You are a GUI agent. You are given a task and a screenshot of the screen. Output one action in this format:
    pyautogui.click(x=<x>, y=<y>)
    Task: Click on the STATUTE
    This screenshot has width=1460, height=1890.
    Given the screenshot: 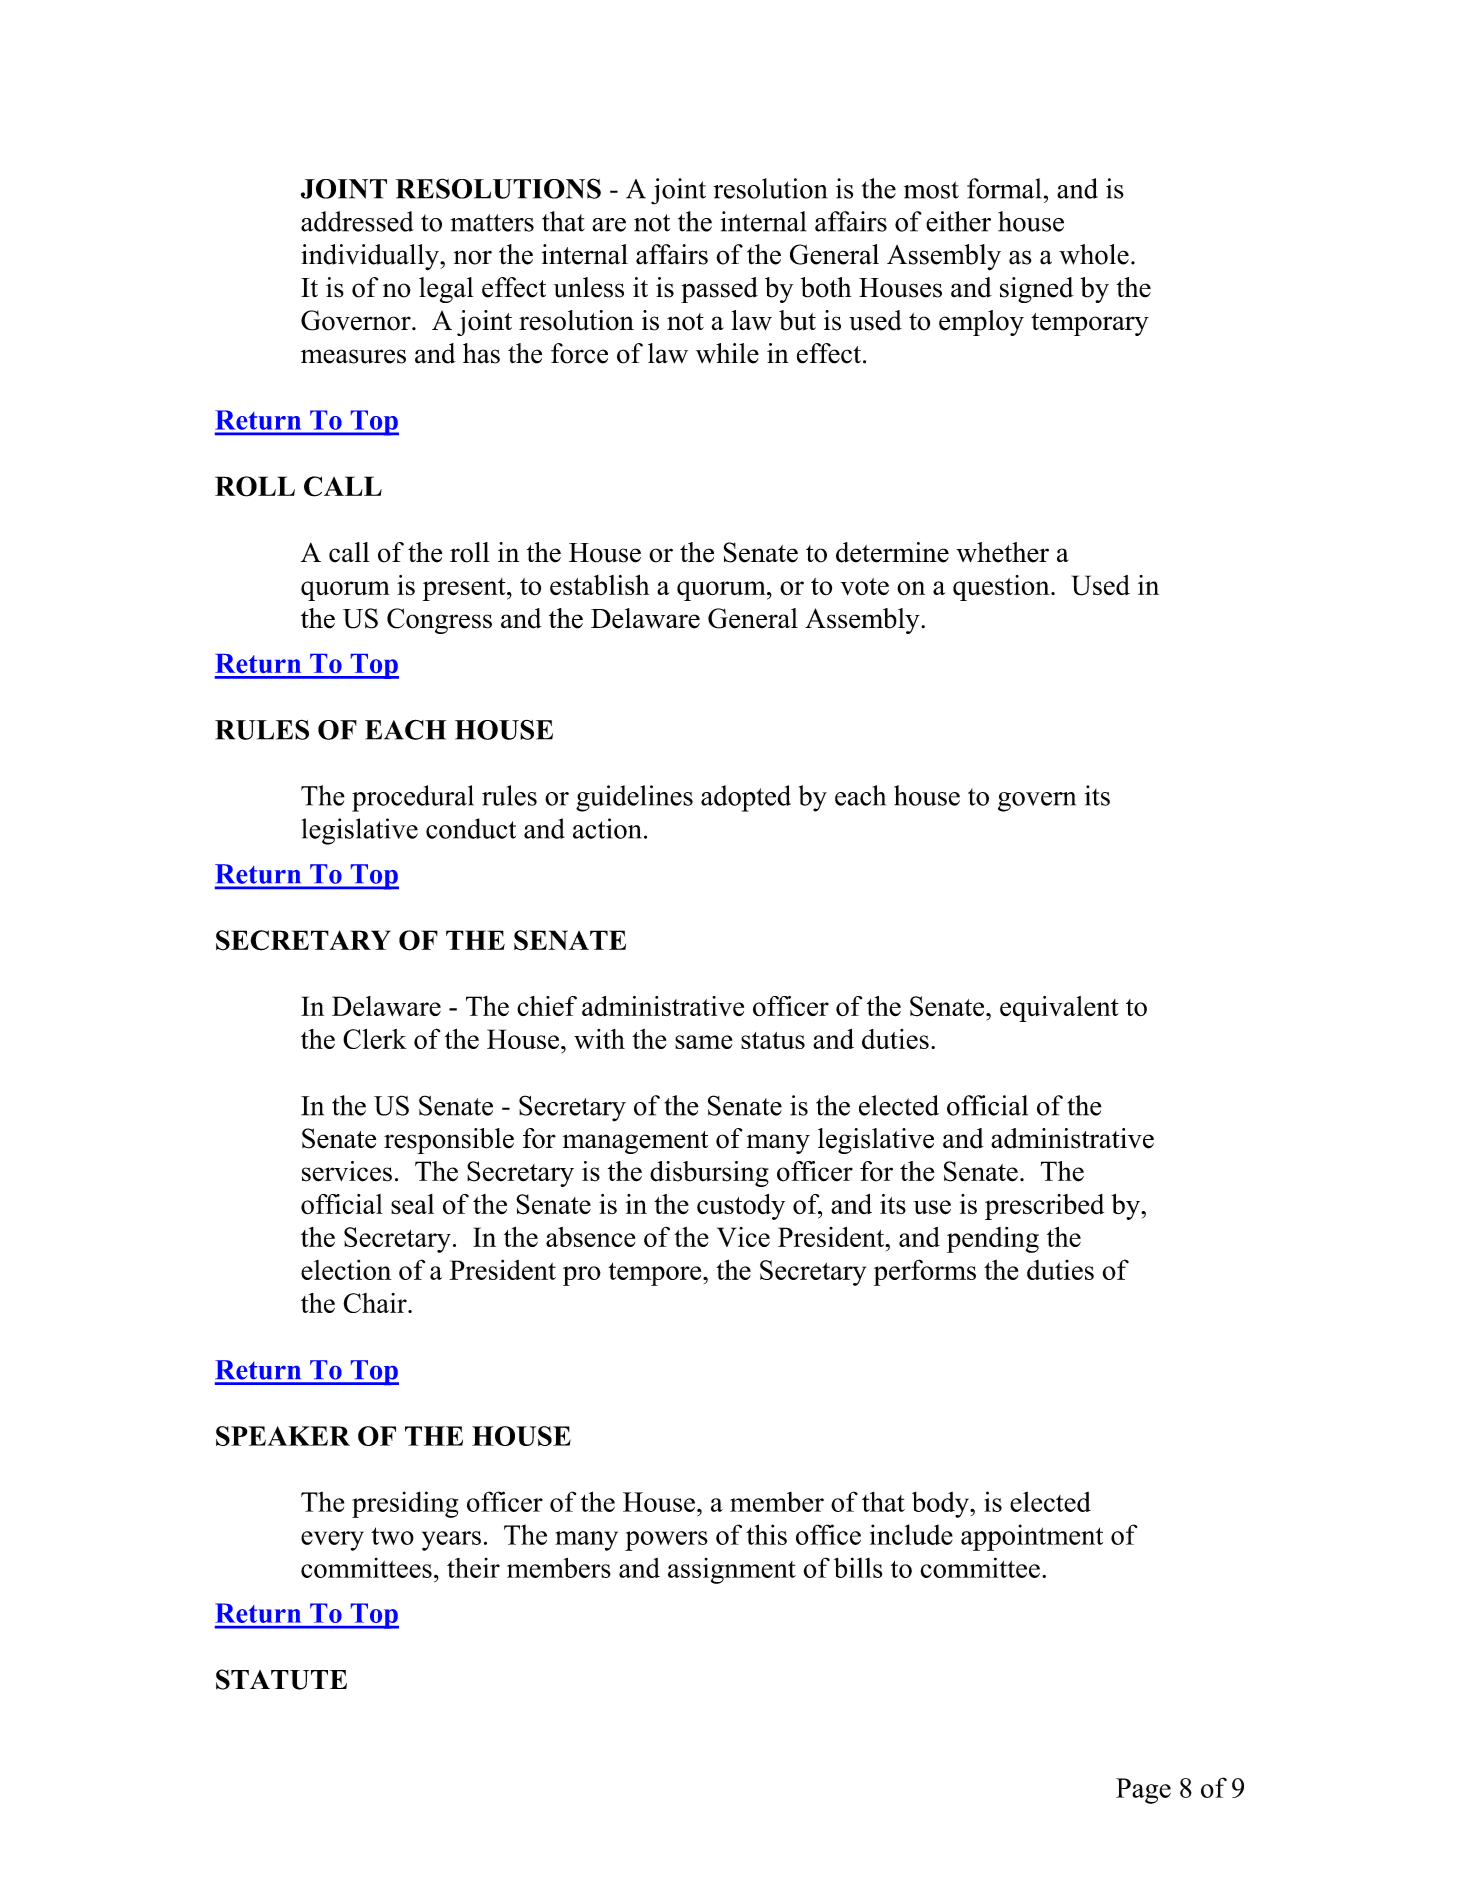 What is the action you would take?
    pyautogui.click(x=281, y=1679)
